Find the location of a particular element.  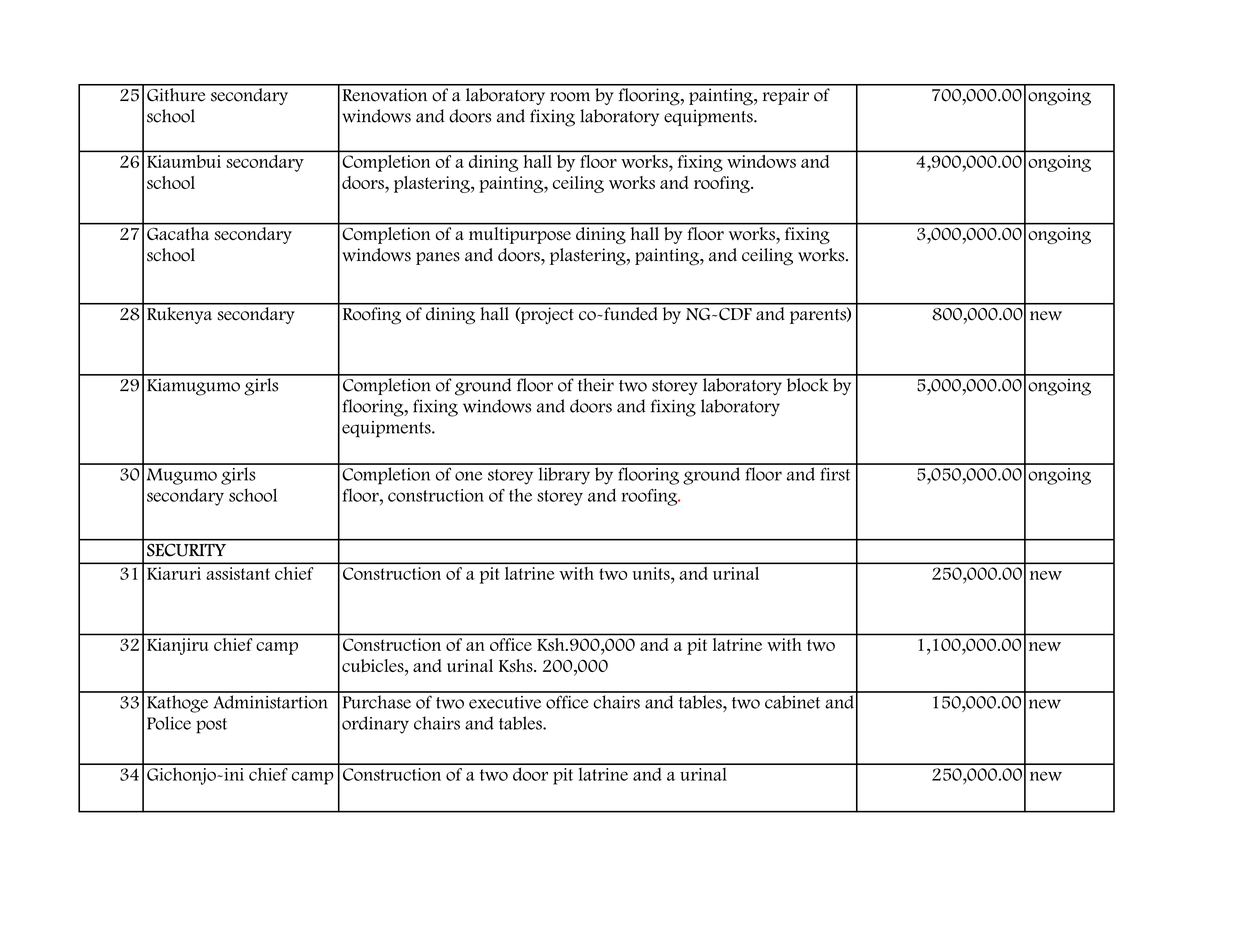

multipurpose is located at coordinates (519, 234).
